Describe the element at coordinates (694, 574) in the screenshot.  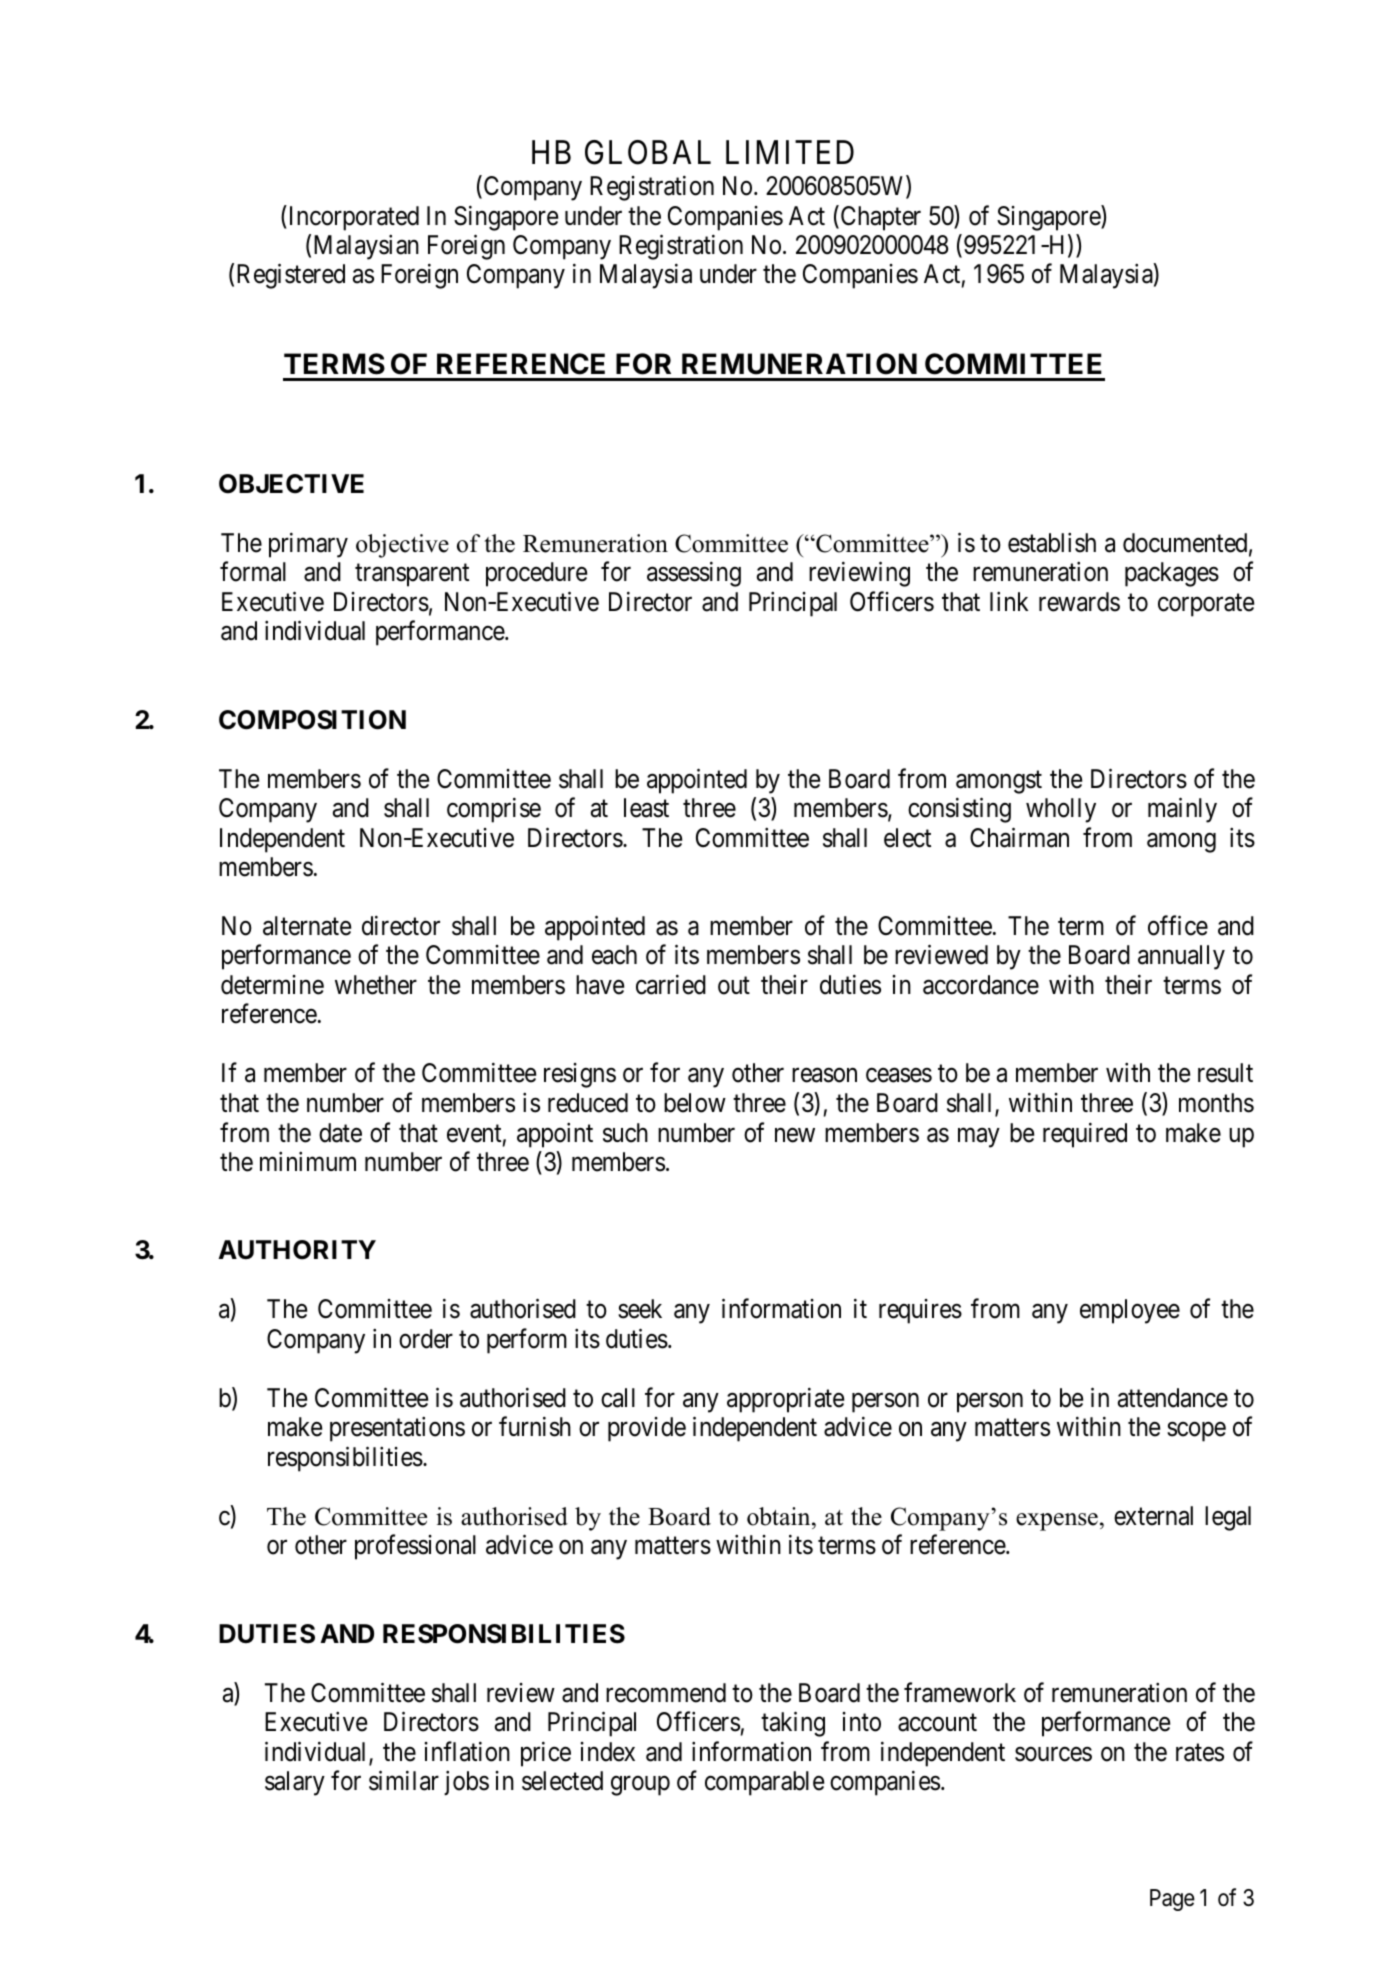
I see `assessing` at that location.
